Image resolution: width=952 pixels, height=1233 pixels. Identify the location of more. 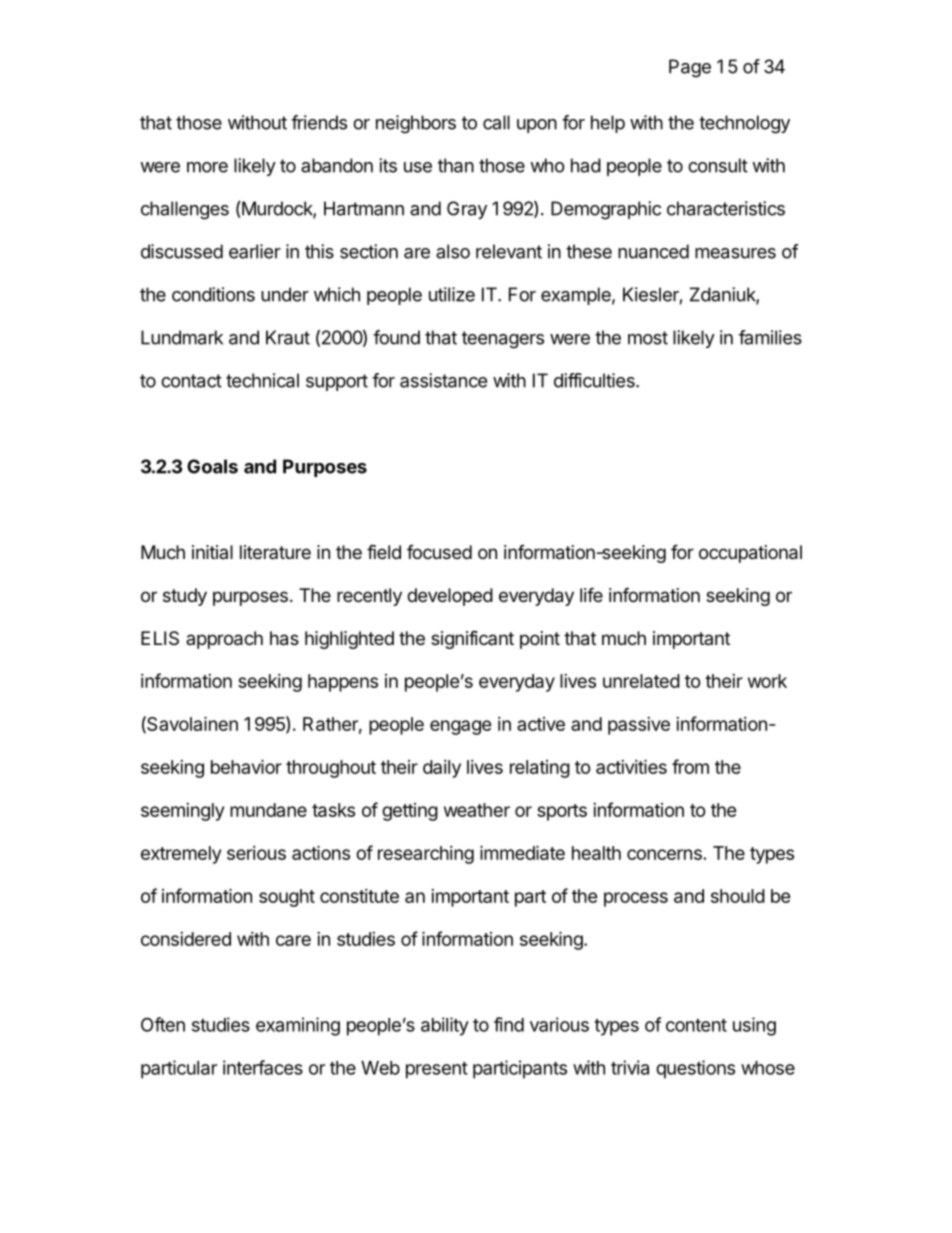
(207, 167).
